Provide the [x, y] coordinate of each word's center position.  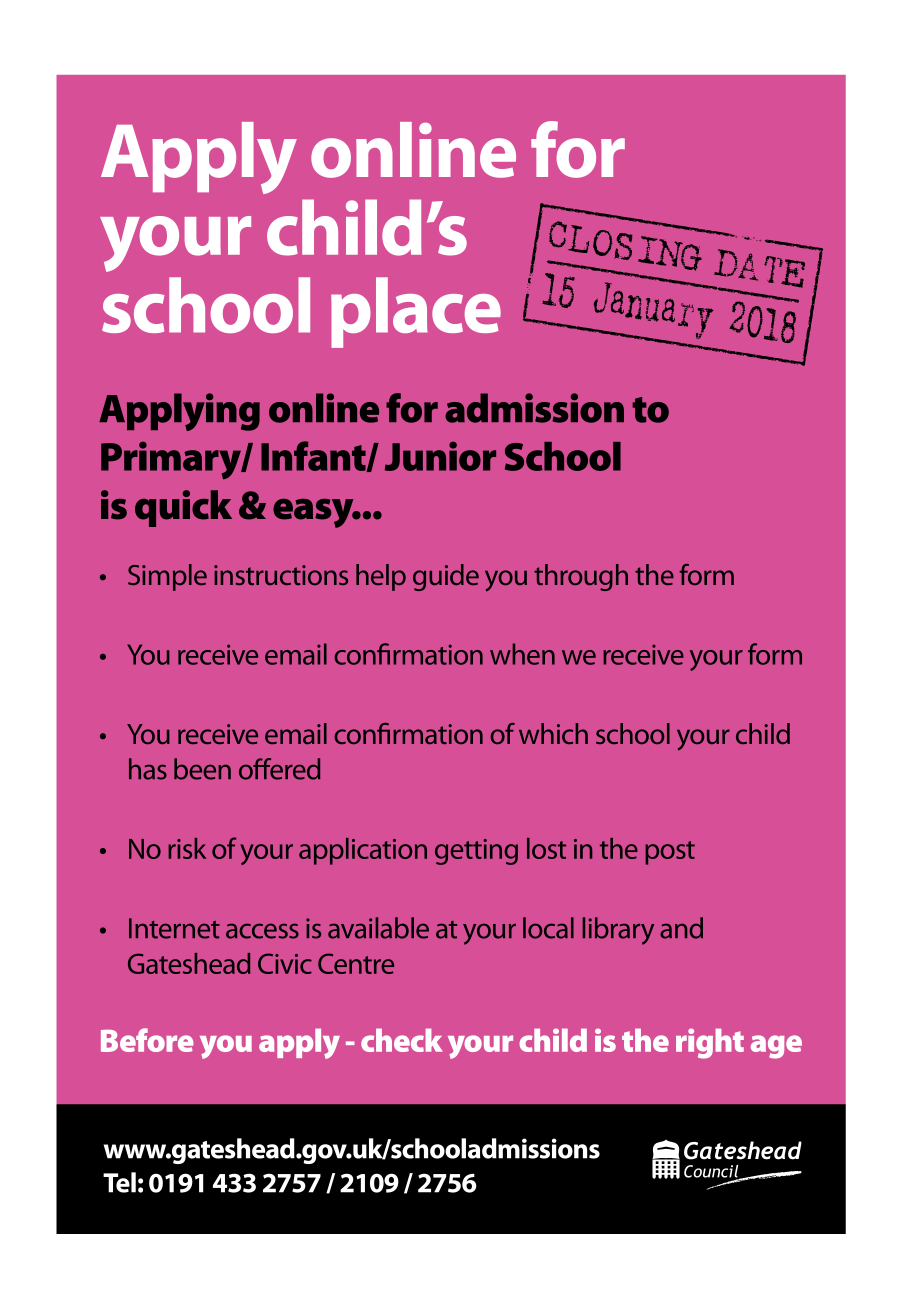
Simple [167, 577]
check [402, 1040]
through [581, 577]
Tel [119, 1182]
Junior [440, 456]
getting [476, 852]
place [416, 312]
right [710, 1043]
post [670, 853]
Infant [314, 456]
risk [187, 848]
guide [446, 577]
